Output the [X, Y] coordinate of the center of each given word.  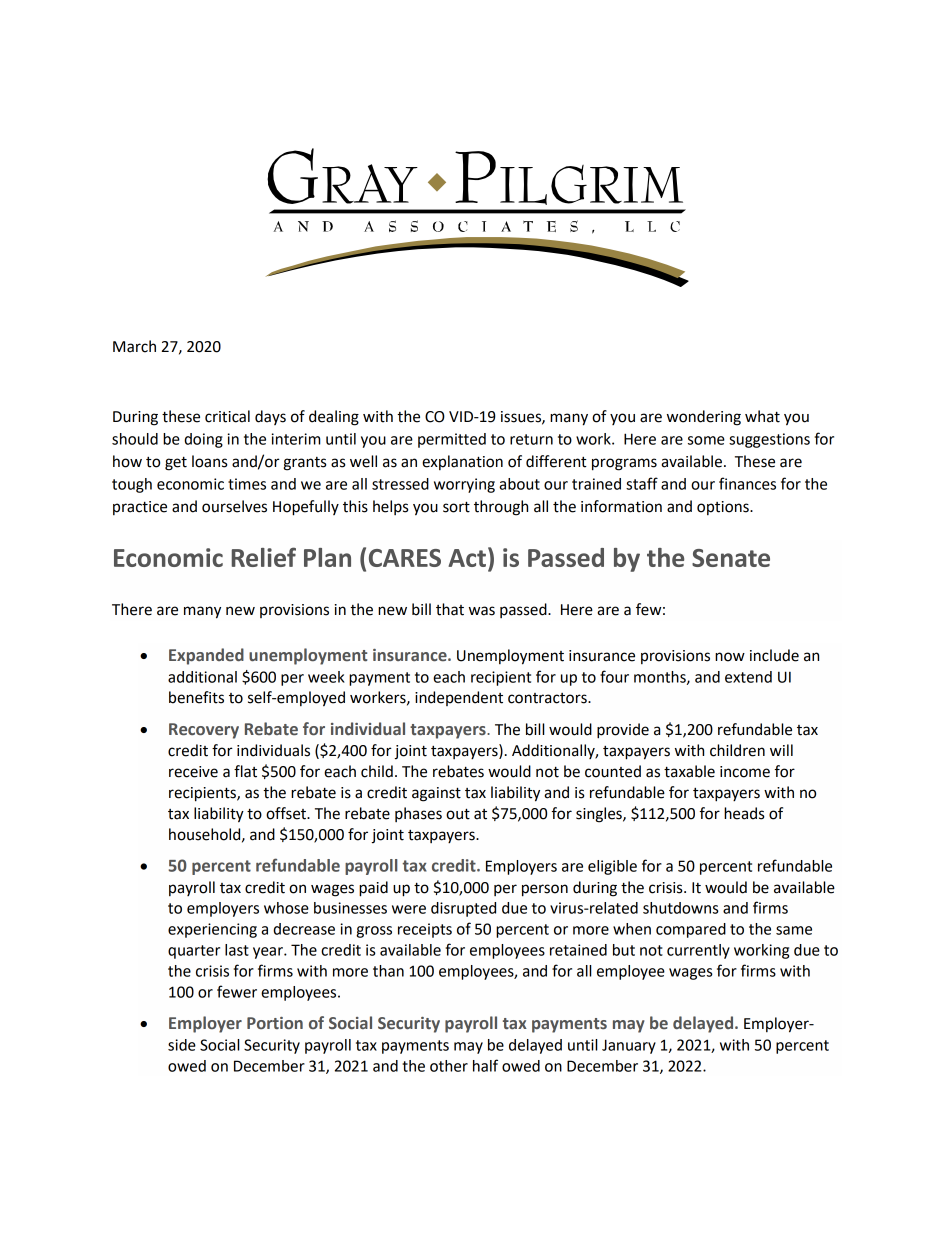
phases [418, 814]
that [450, 609]
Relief [264, 557]
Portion [275, 1023]
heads [744, 813]
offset [287, 813]
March [134, 346]
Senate [731, 558]
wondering [704, 418]
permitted [452, 440]
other [449, 1066]
